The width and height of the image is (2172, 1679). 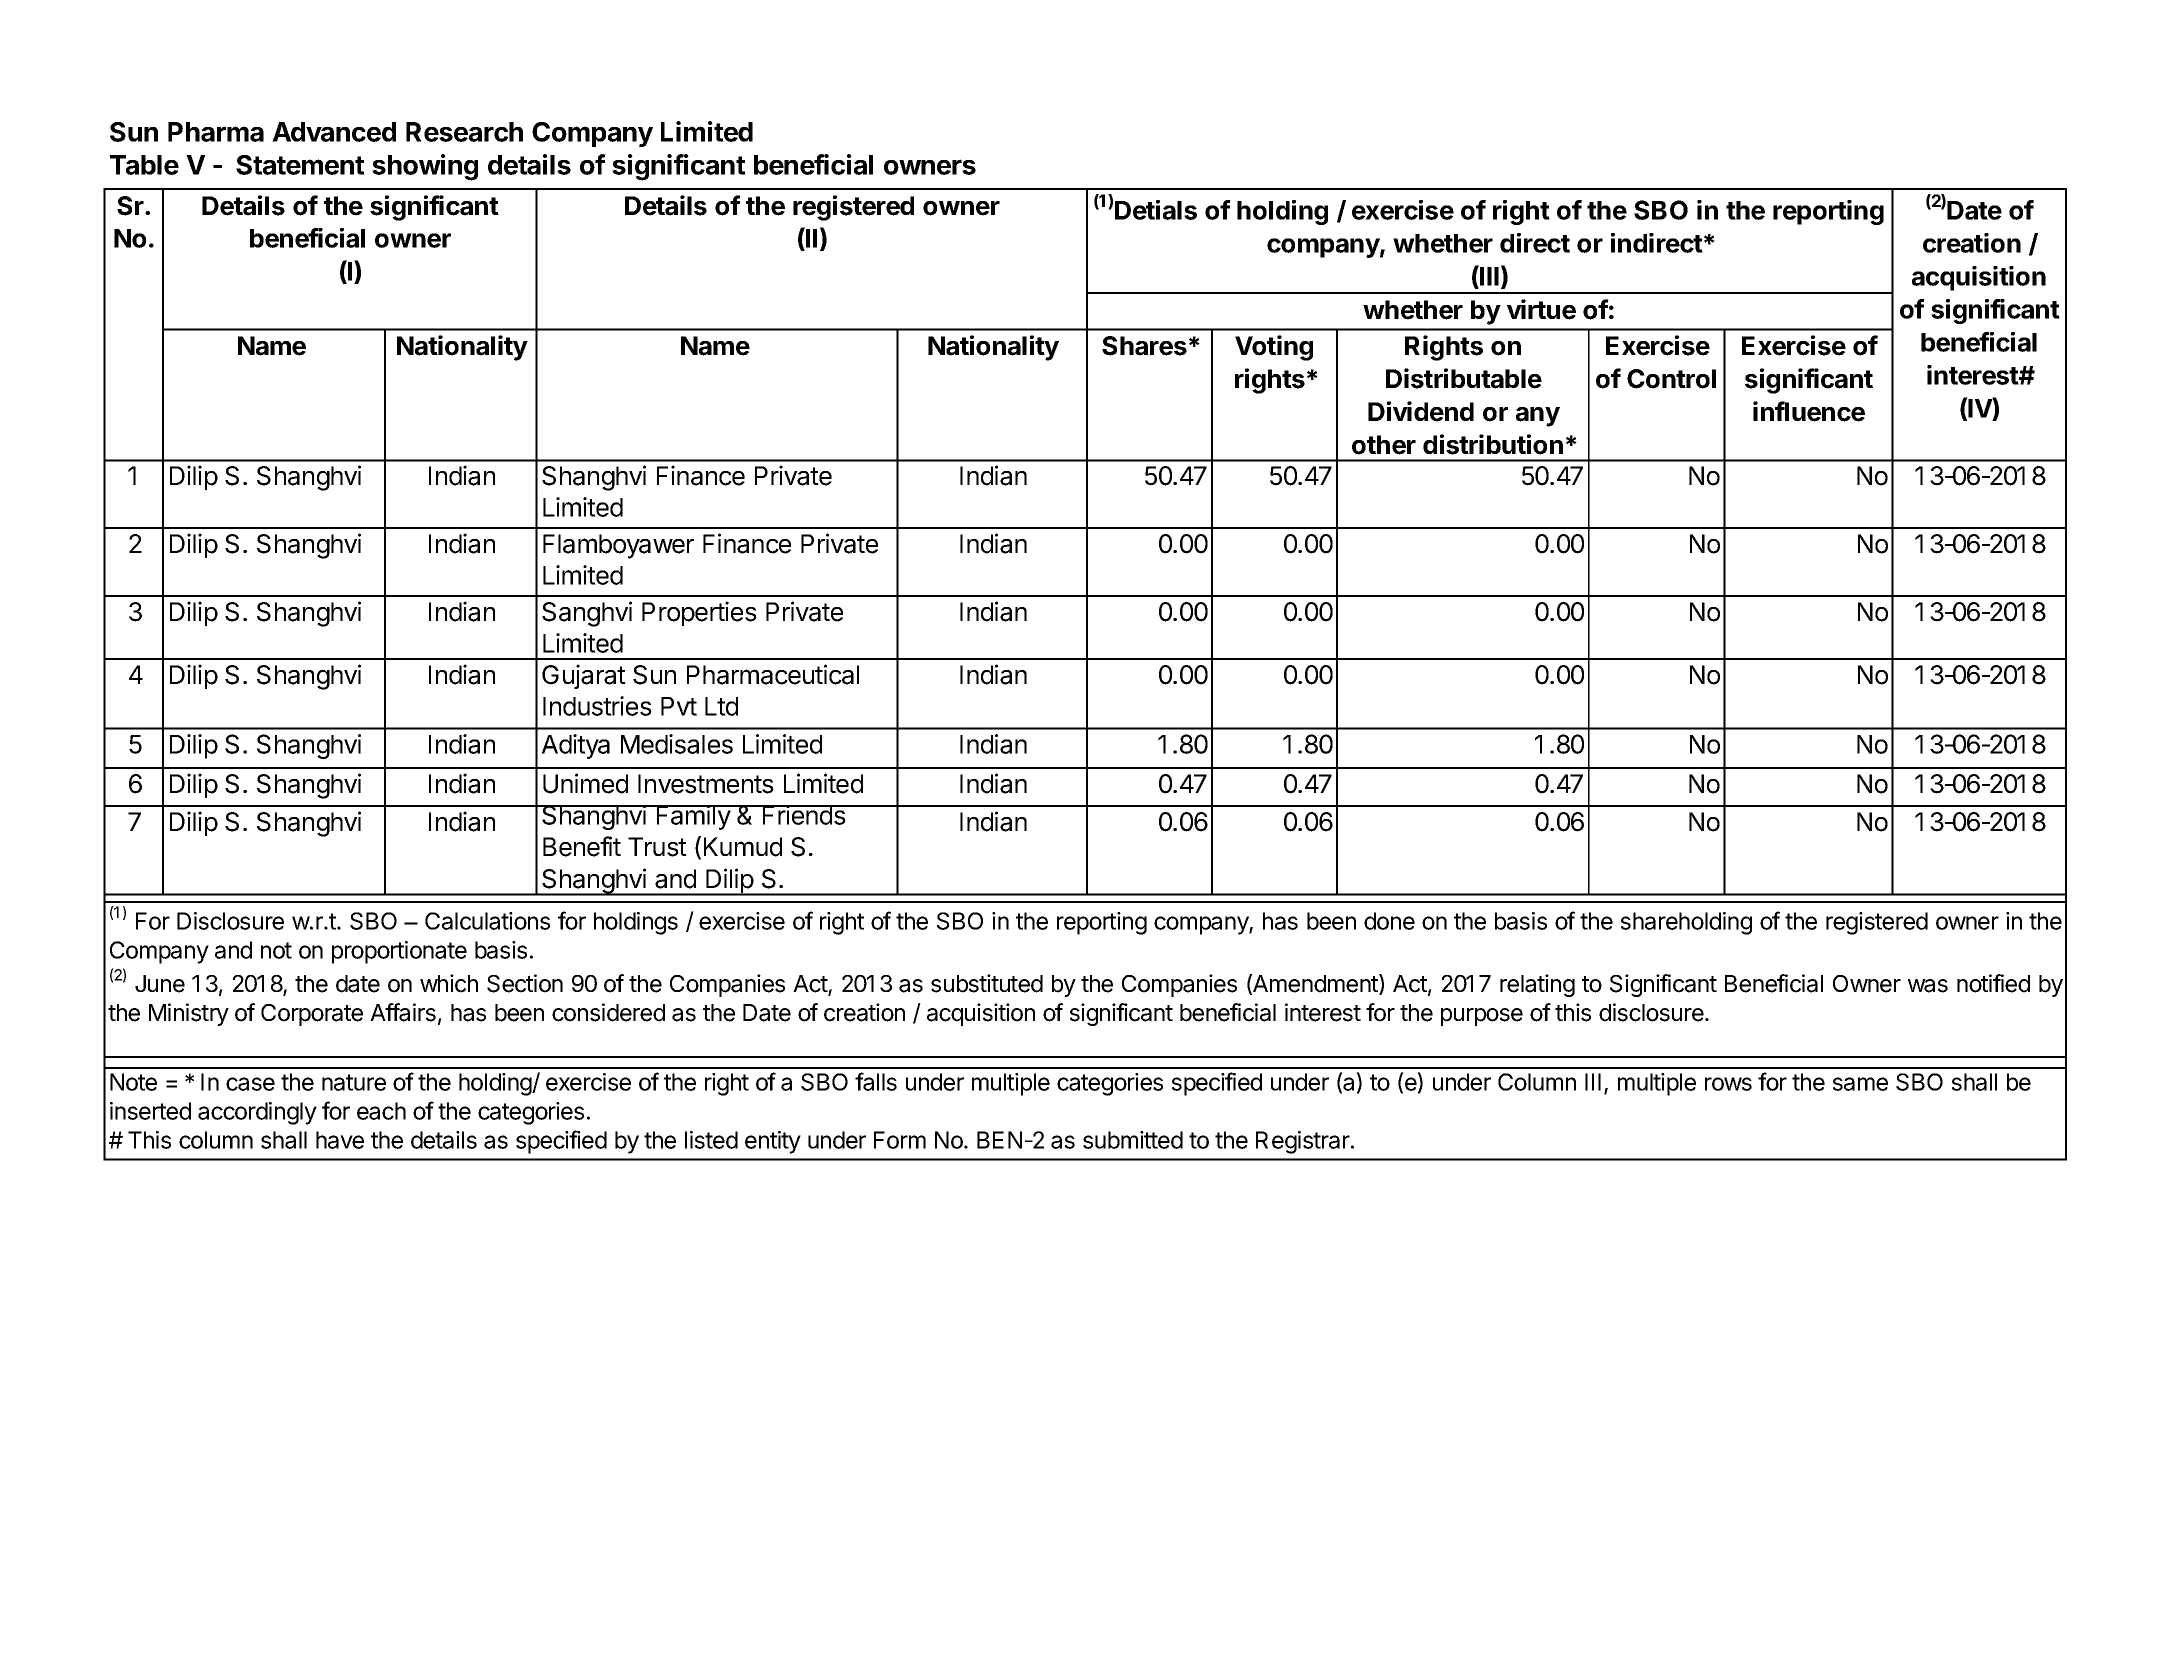 What do you see at coordinates (1928, 986) in the image?
I see `was` at bounding box center [1928, 986].
